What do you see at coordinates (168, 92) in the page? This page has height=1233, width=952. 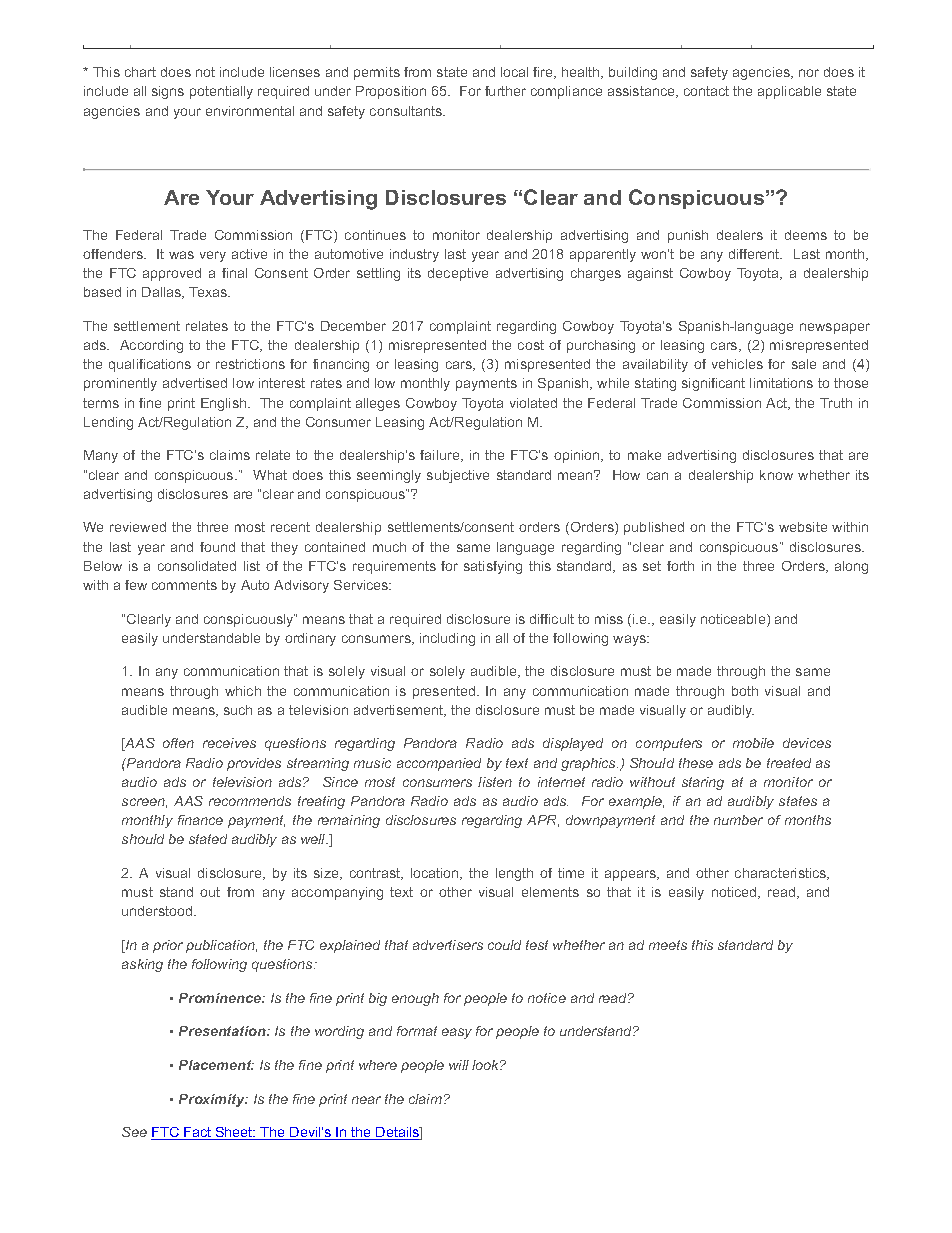 I see `signs` at bounding box center [168, 92].
